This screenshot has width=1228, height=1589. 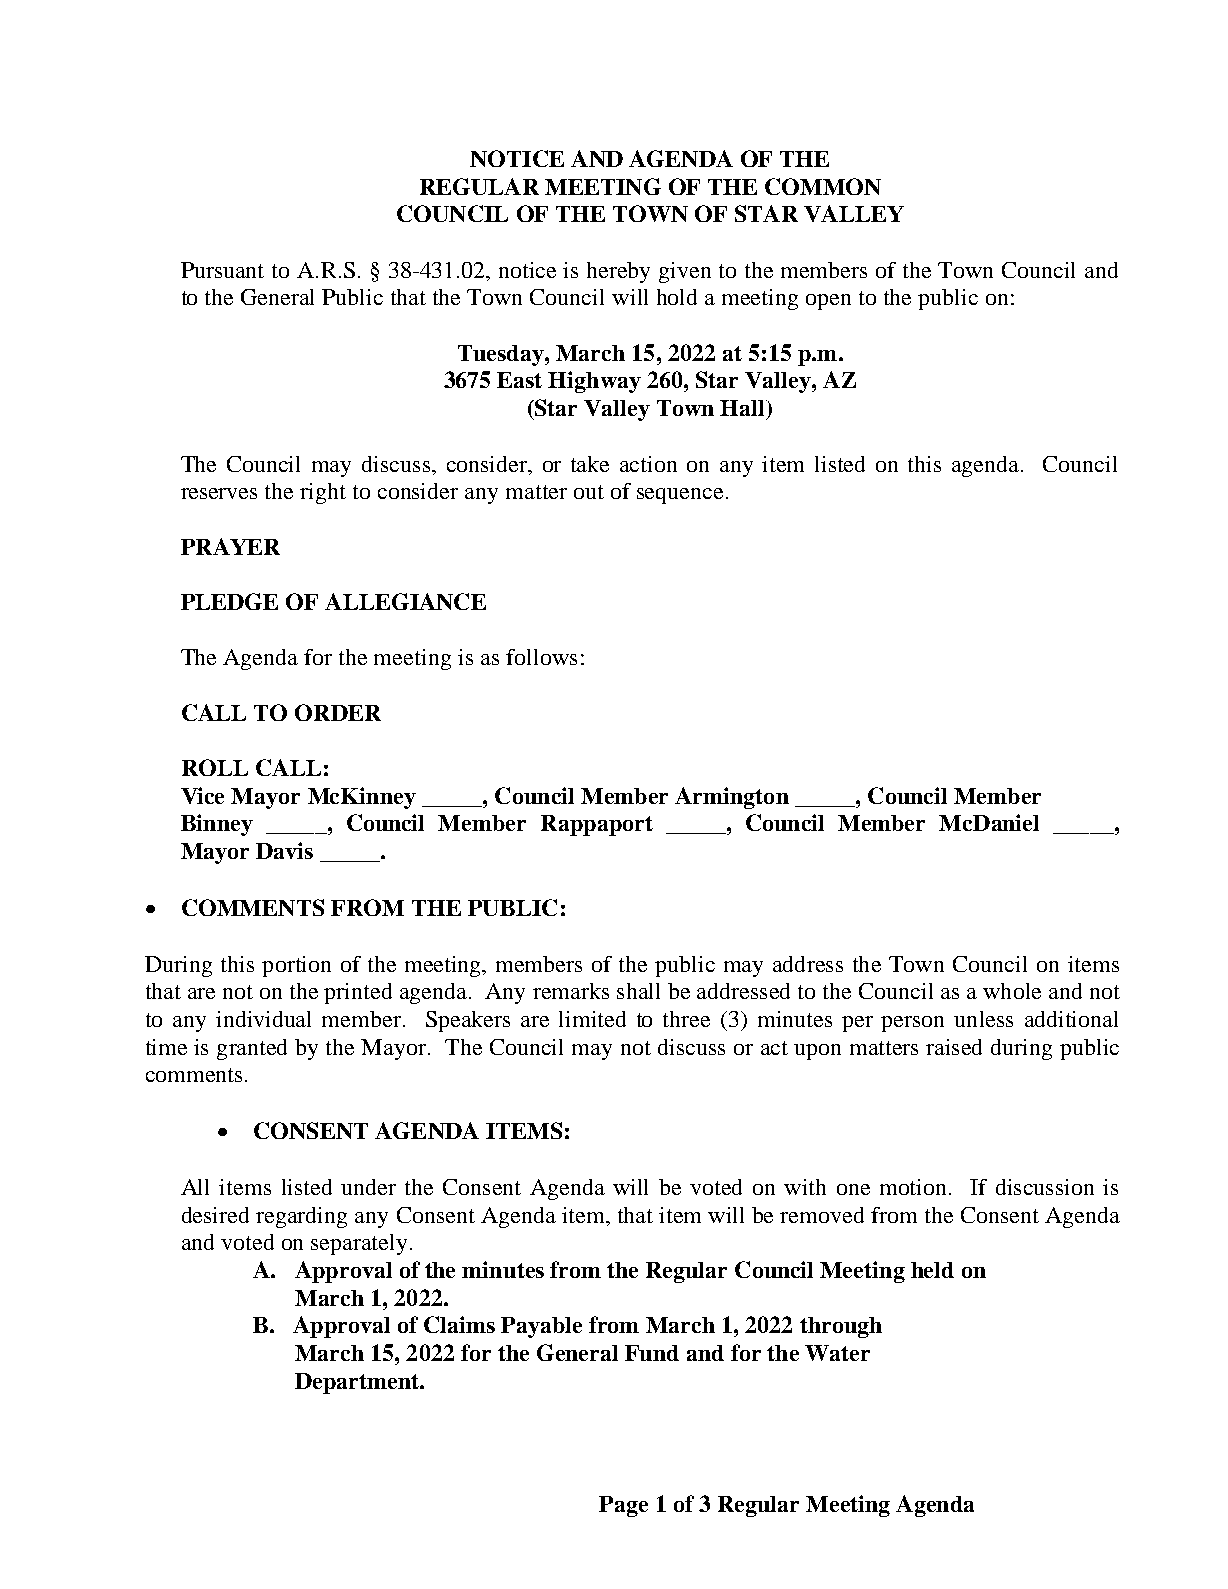 I want to click on raised, so click(x=954, y=1047).
